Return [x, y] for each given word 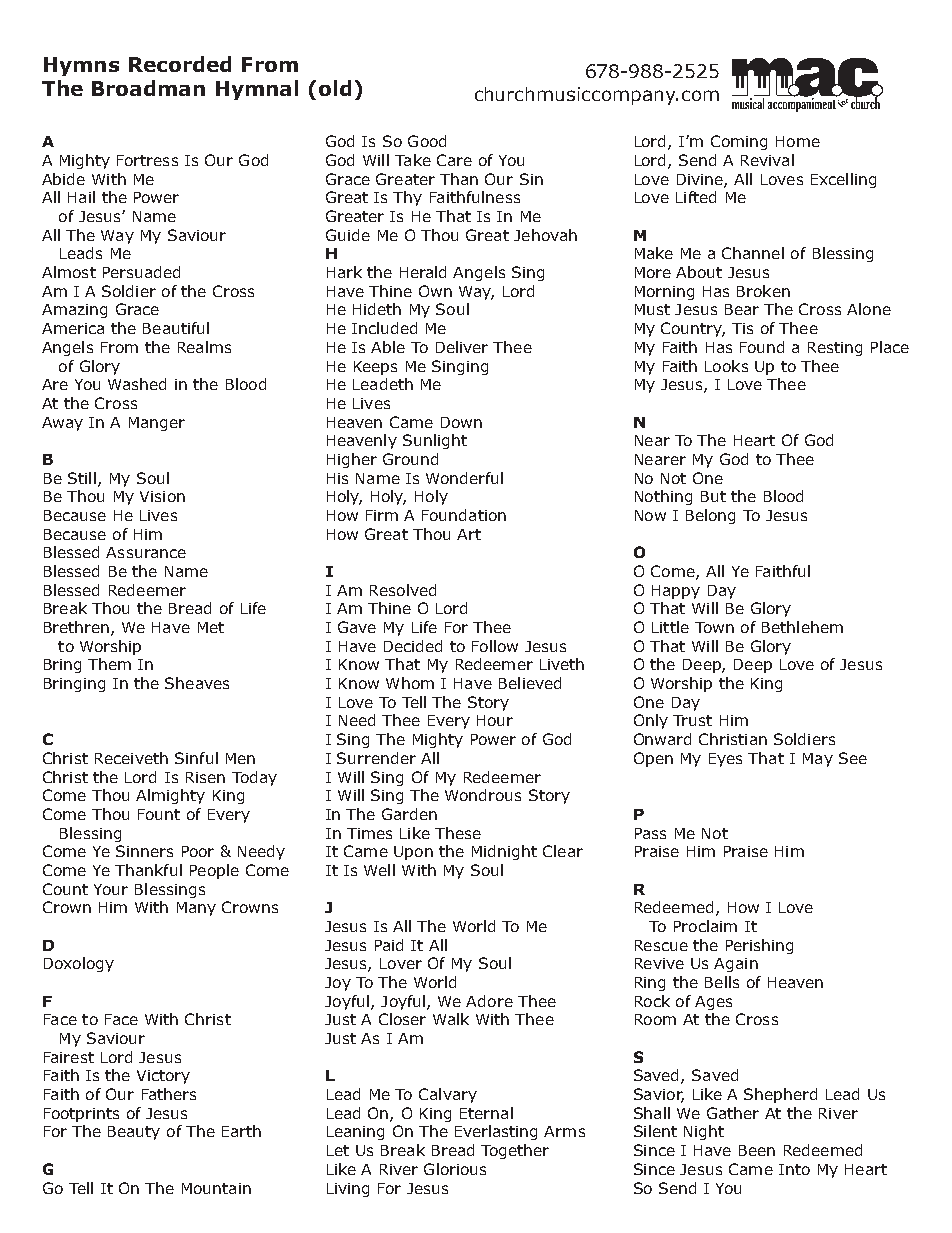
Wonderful [464, 478]
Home [798, 141]
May [818, 760]
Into [794, 1169]
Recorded [180, 64]
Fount [159, 814]
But [713, 496]
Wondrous [483, 795]
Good [427, 141]
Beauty [134, 1133]
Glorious [455, 1169]
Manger [157, 424]
